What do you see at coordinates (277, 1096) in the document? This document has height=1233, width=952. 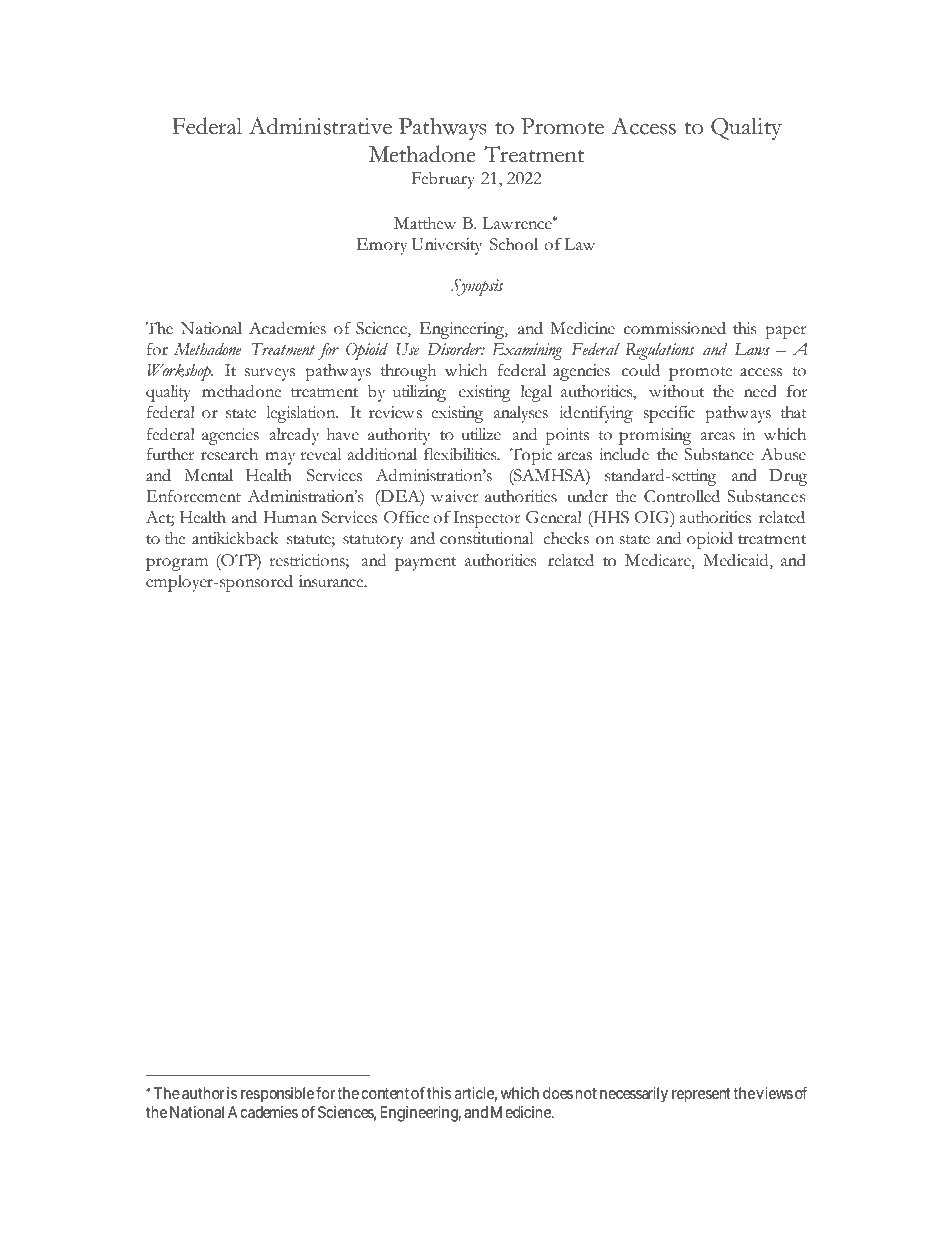 I see `responsible` at bounding box center [277, 1096].
